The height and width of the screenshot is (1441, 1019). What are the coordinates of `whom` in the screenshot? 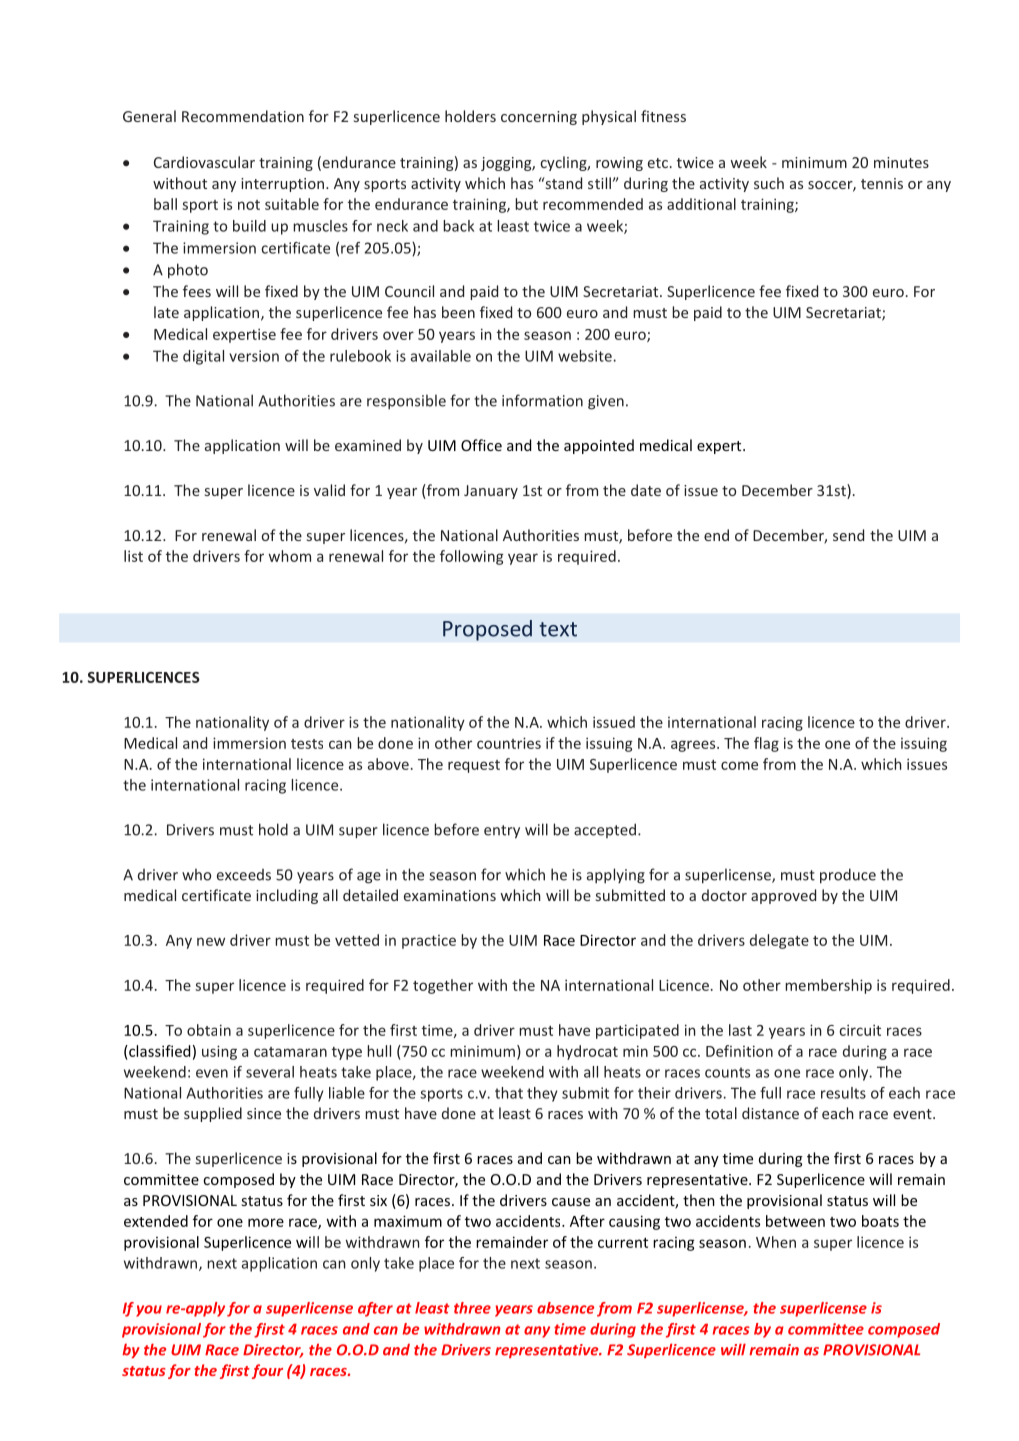 It's located at (290, 556).
